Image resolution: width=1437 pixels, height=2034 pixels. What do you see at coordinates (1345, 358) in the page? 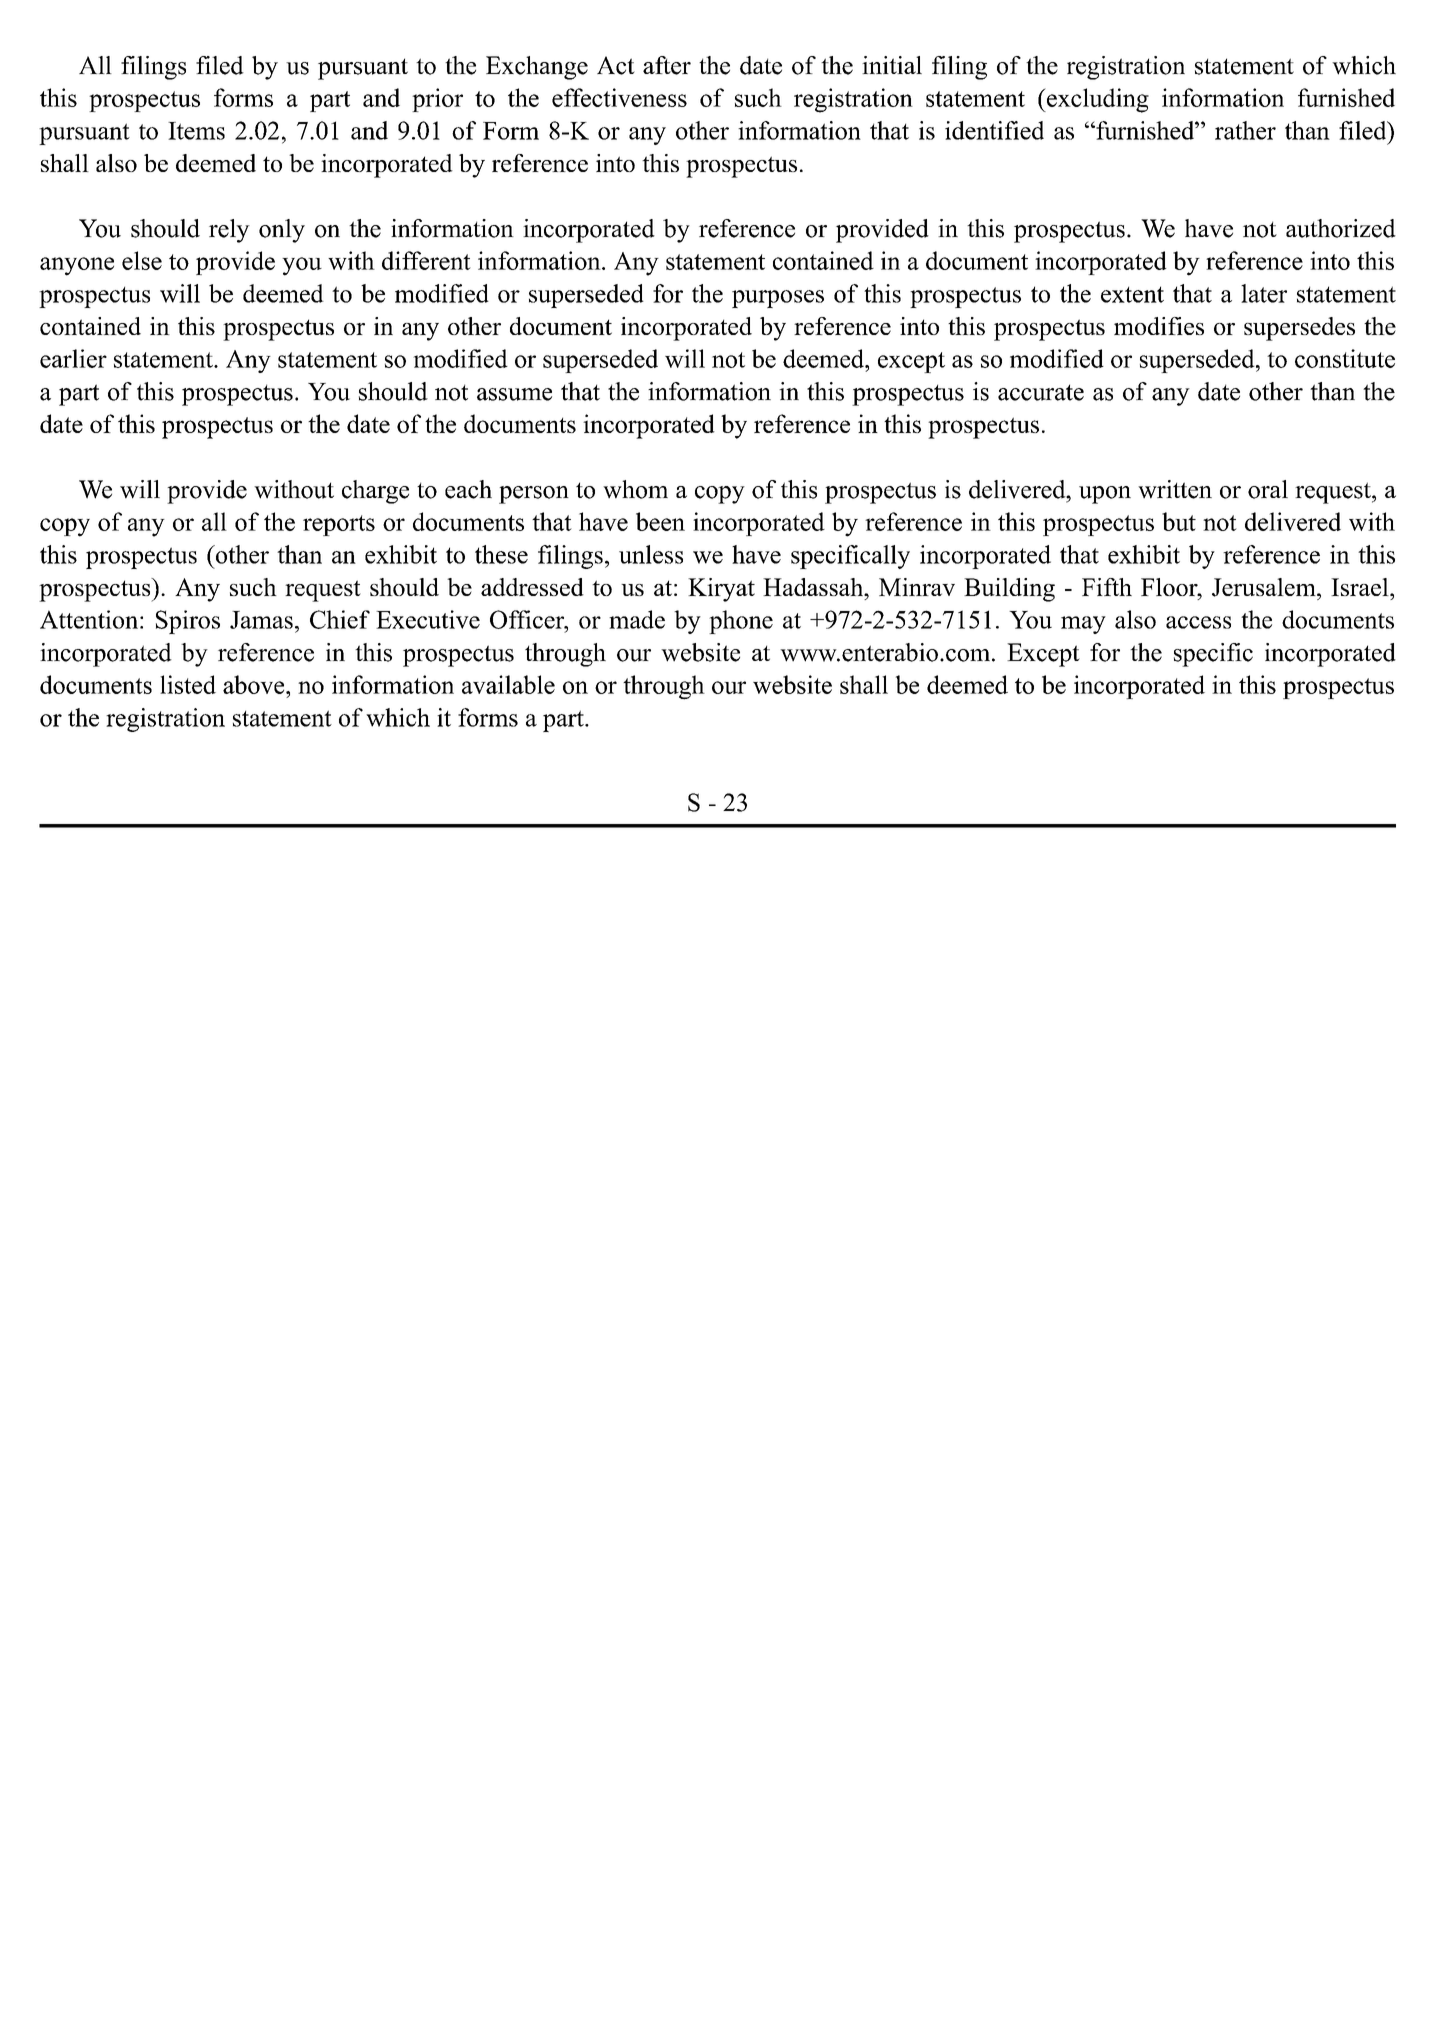
I see `constitute` at bounding box center [1345, 358].
